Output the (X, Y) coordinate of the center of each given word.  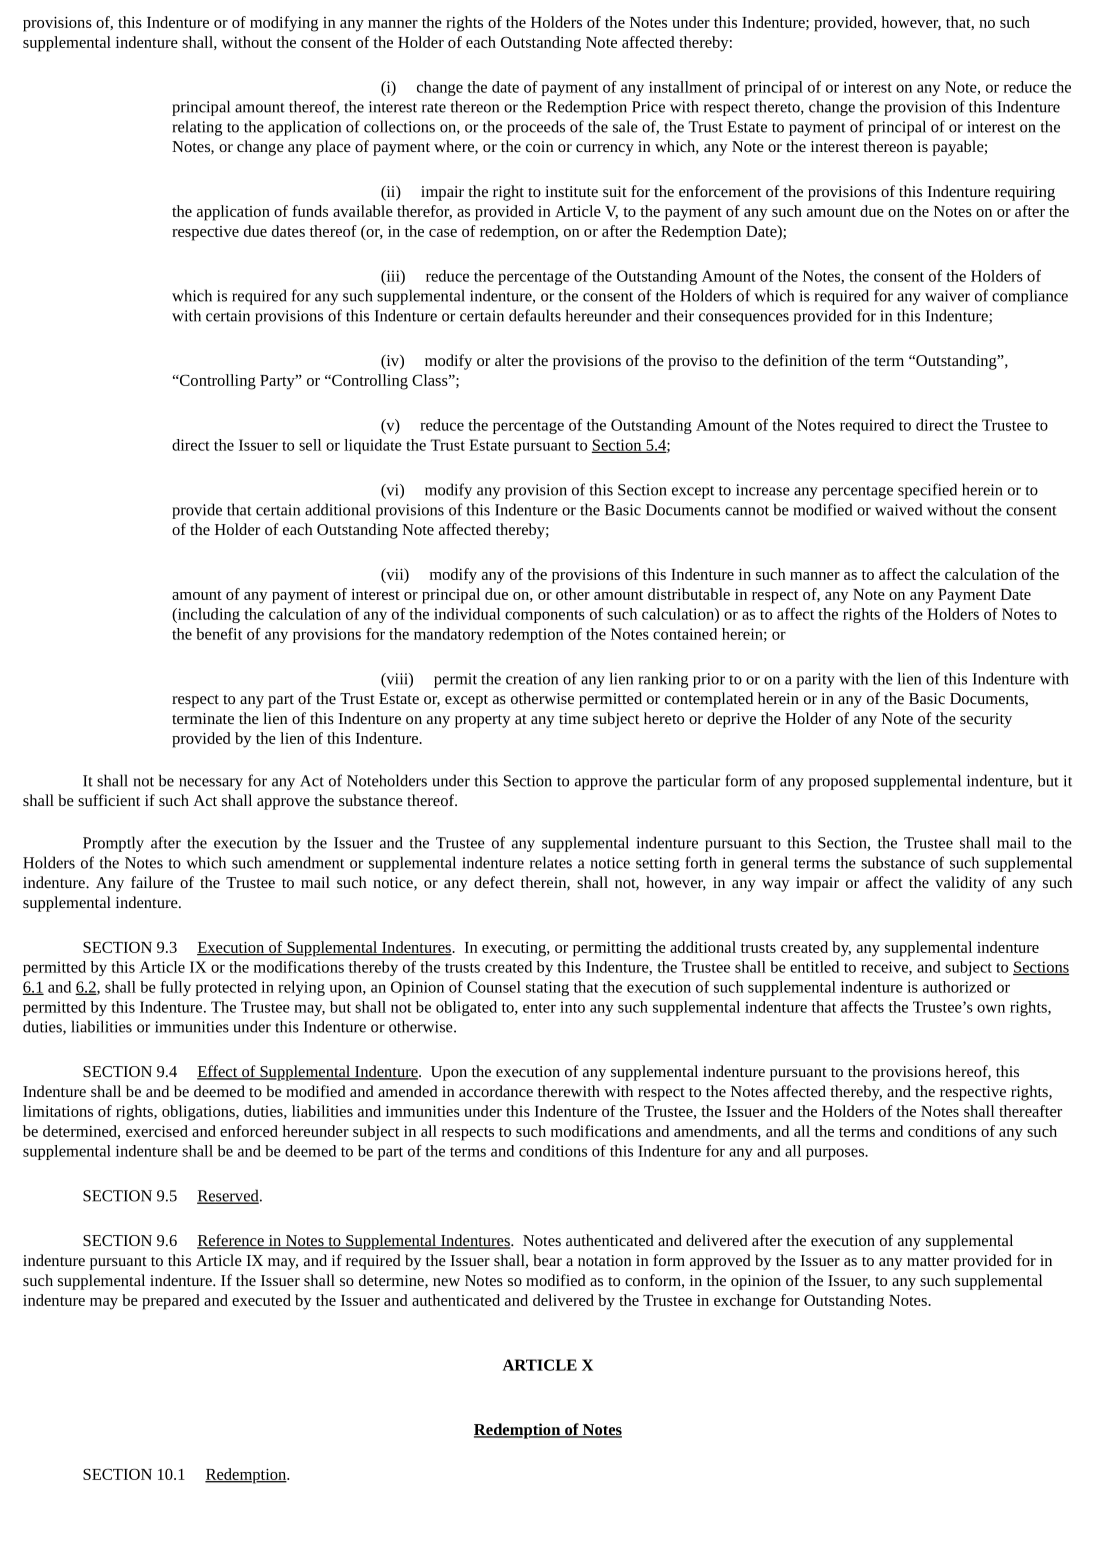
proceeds (536, 128)
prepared (171, 1302)
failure (152, 882)
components (545, 616)
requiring (1025, 193)
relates (551, 862)
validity (960, 884)
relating (197, 128)
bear (547, 1260)
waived (898, 509)
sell (310, 445)
